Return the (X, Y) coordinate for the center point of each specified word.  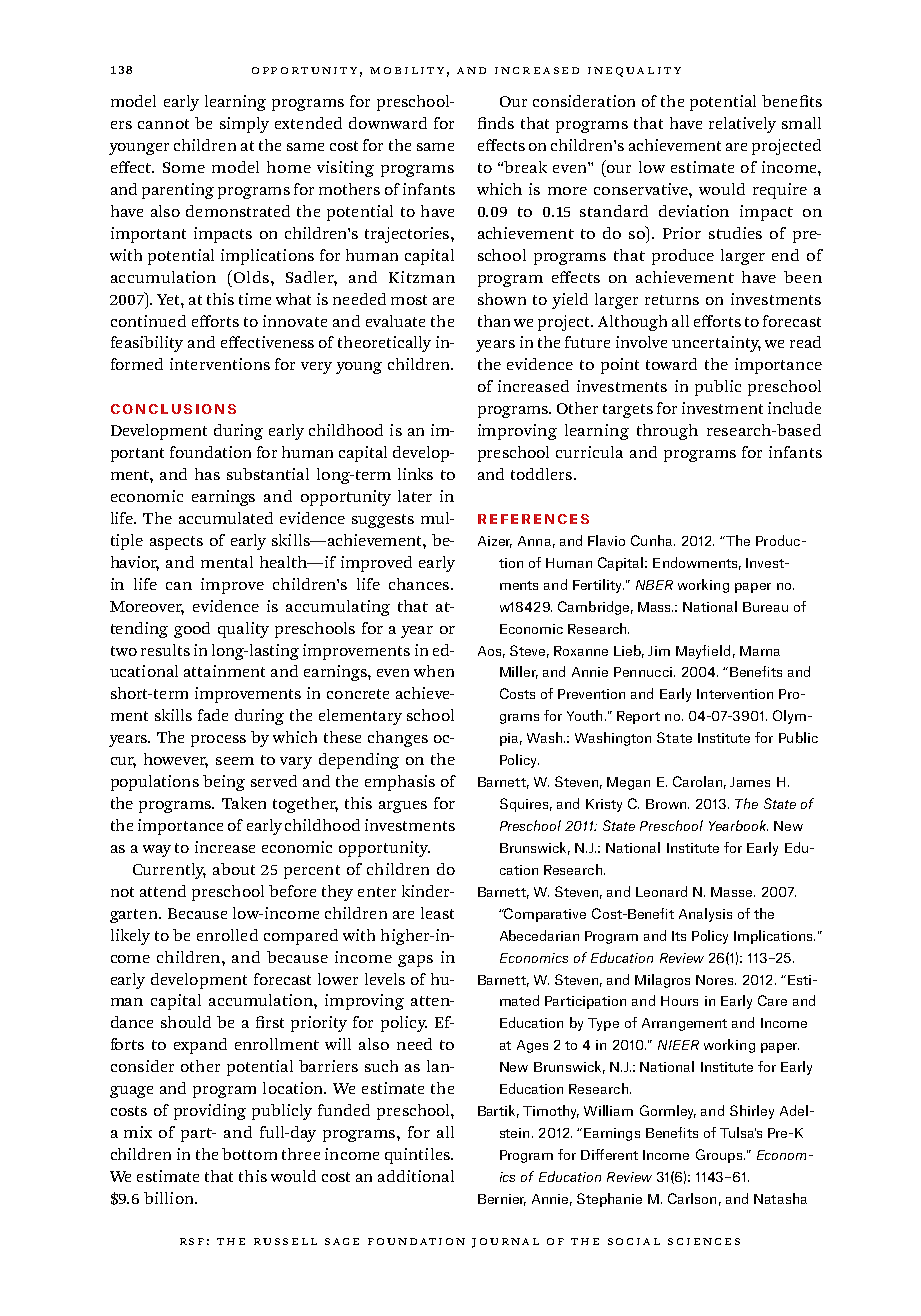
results (165, 650)
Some (184, 167)
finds (496, 123)
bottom (249, 1154)
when (434, 671)
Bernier (502, 1200)
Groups (720, 1156)
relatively (742, 125)
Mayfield (703, 652)
